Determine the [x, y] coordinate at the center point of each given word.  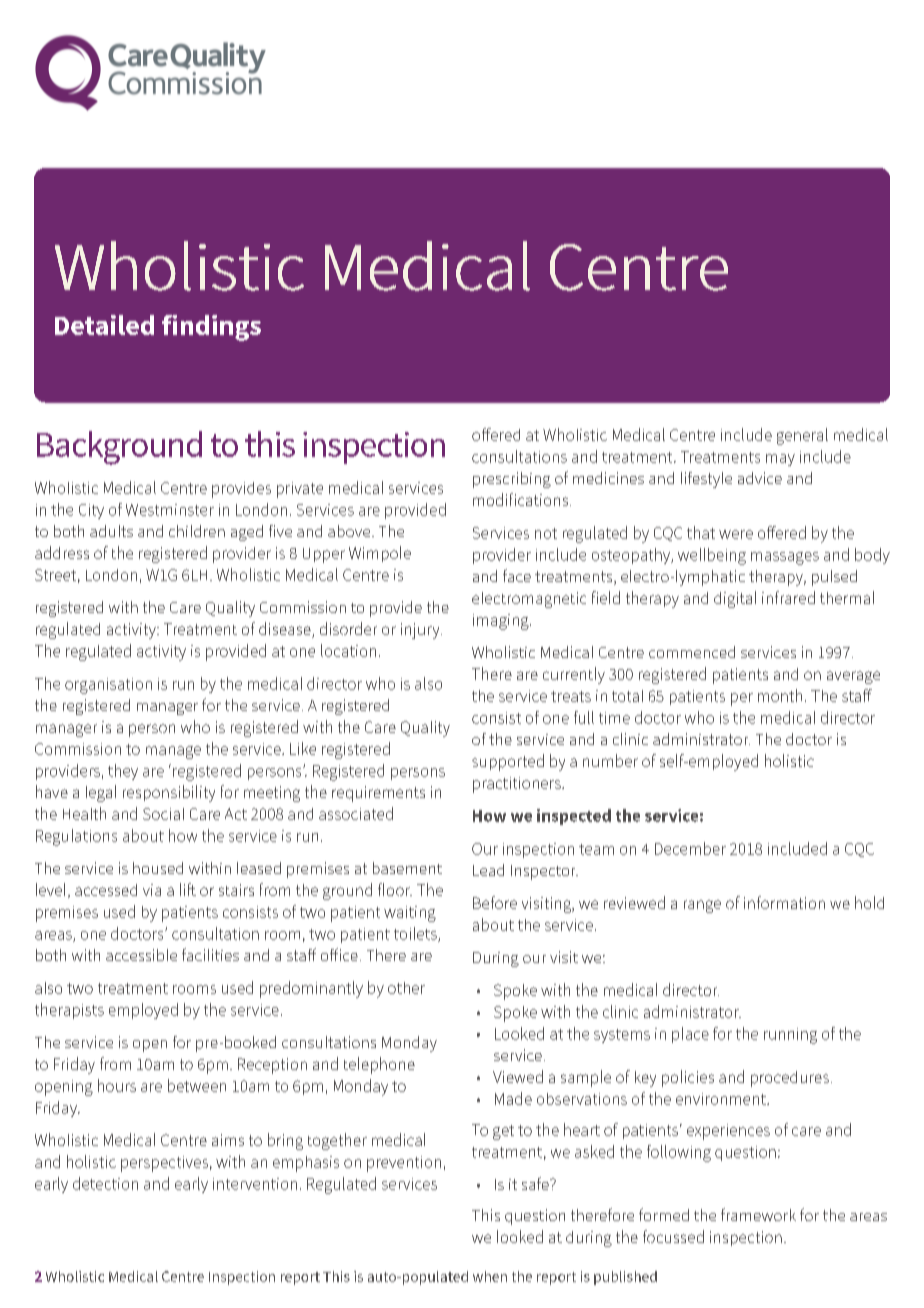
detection [105, 1183]
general [802, 436]
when [490, 1276]
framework [758, 1214]
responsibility [169, 793]
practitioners [518, 785]
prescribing [512, 480]
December [690, 848]
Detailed [104, 325]
